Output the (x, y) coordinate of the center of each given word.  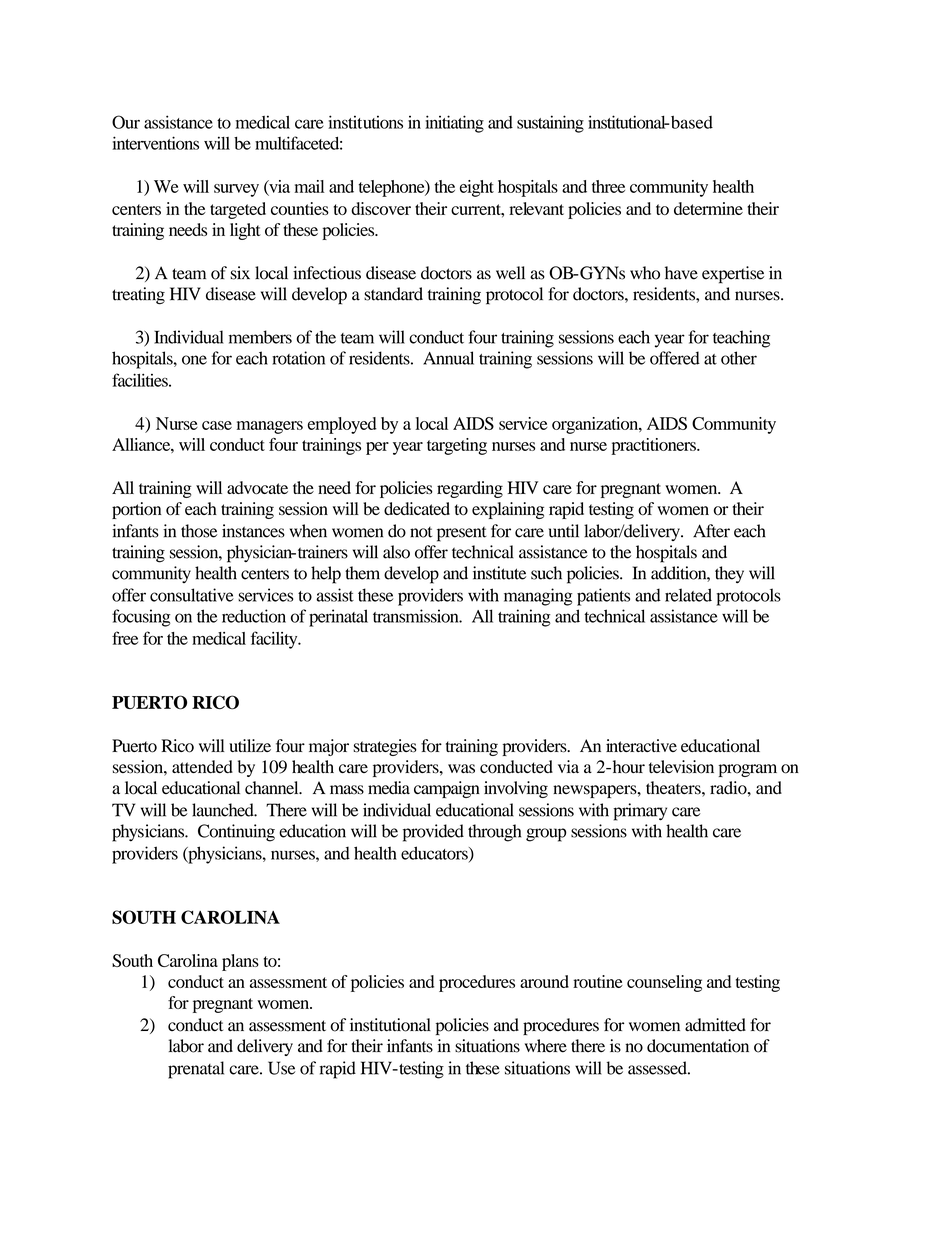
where (546, 1046)
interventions (155, 143)
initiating (454, 124)
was (461, 769)
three (608, 186)
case (217, 425)
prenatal (196, 1070)
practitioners (654, 446)
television (681, 767)
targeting (457, 446)
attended (202, 767)
